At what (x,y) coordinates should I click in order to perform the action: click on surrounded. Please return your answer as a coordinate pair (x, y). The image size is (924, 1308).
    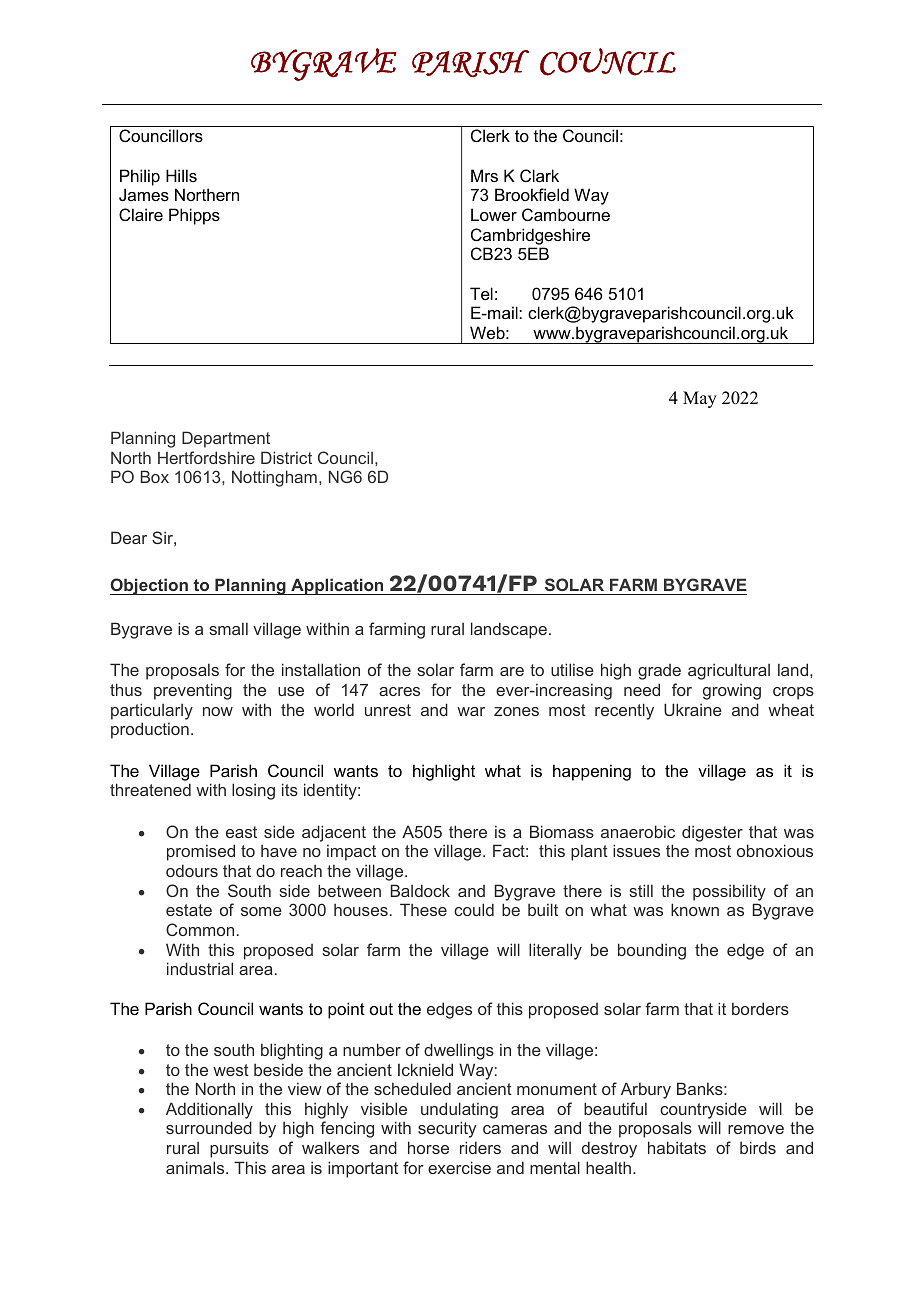
    Looking at the image, I should click on (209, 1127).
